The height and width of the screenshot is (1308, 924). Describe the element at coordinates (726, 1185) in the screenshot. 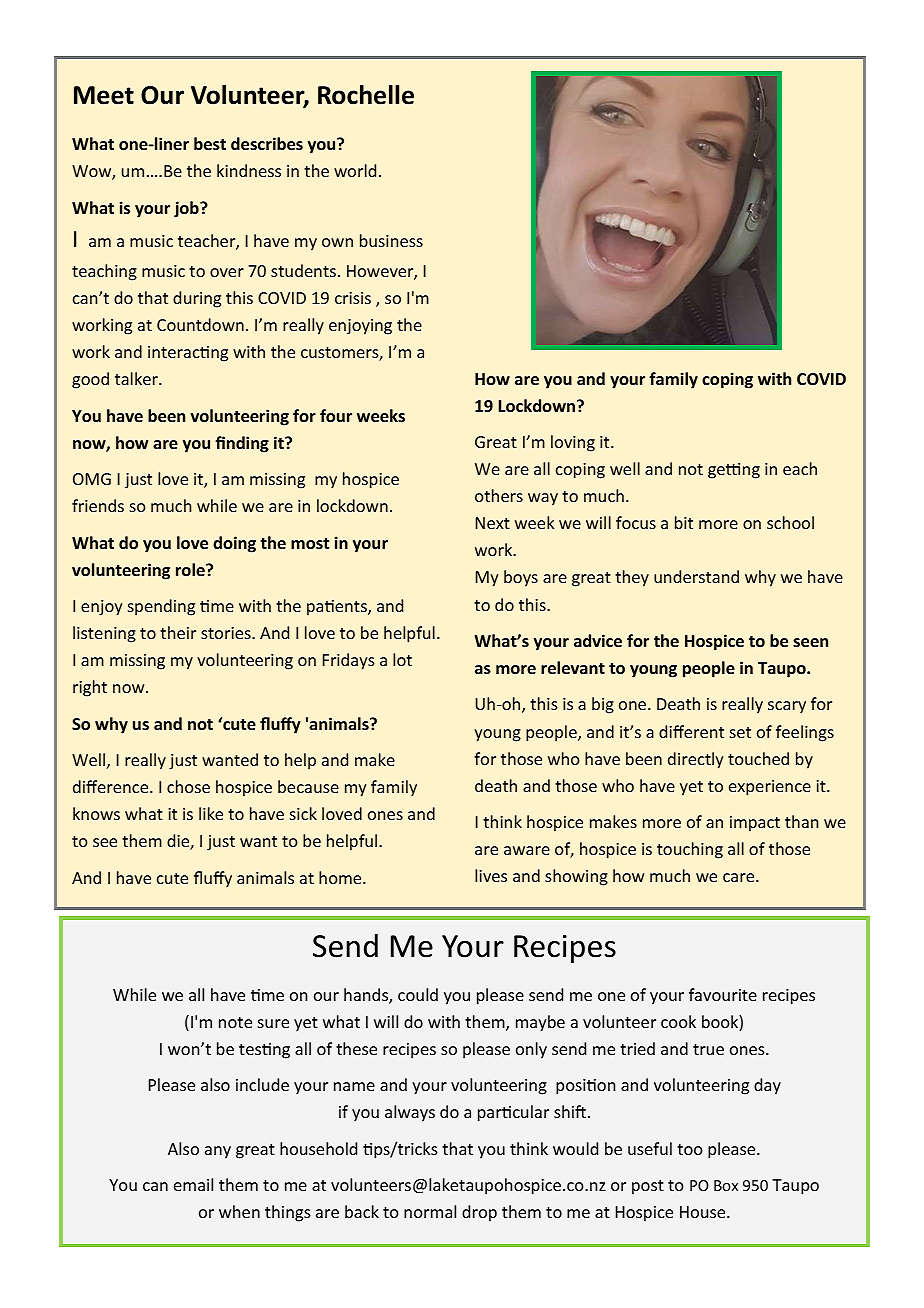

I see `Box` at that location.
